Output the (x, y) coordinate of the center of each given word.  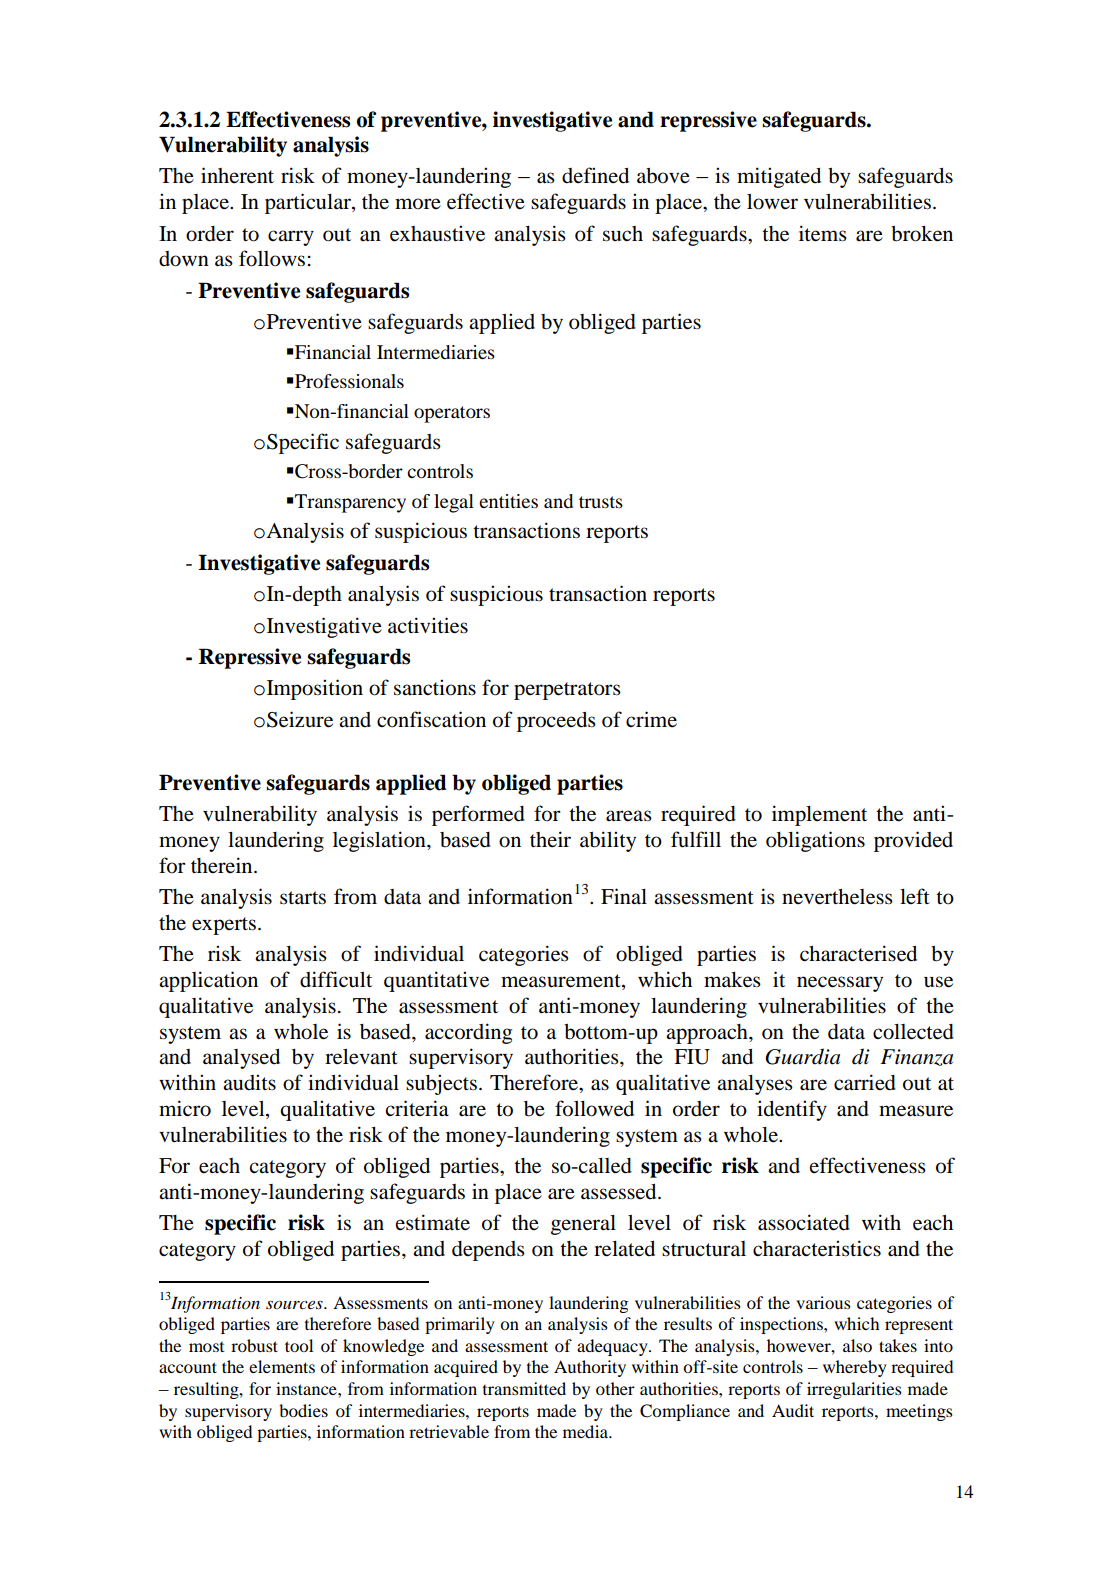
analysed (241, 1059)
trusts (601, 502)
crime (651, 719)
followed (594, 1108)
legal (454, 503)
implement (819, 815)
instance (307, 1388)
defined (595, 175)
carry (291, 238)
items (823, 233)
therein (223, 865)
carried (865, 1082)
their (550, 839)
